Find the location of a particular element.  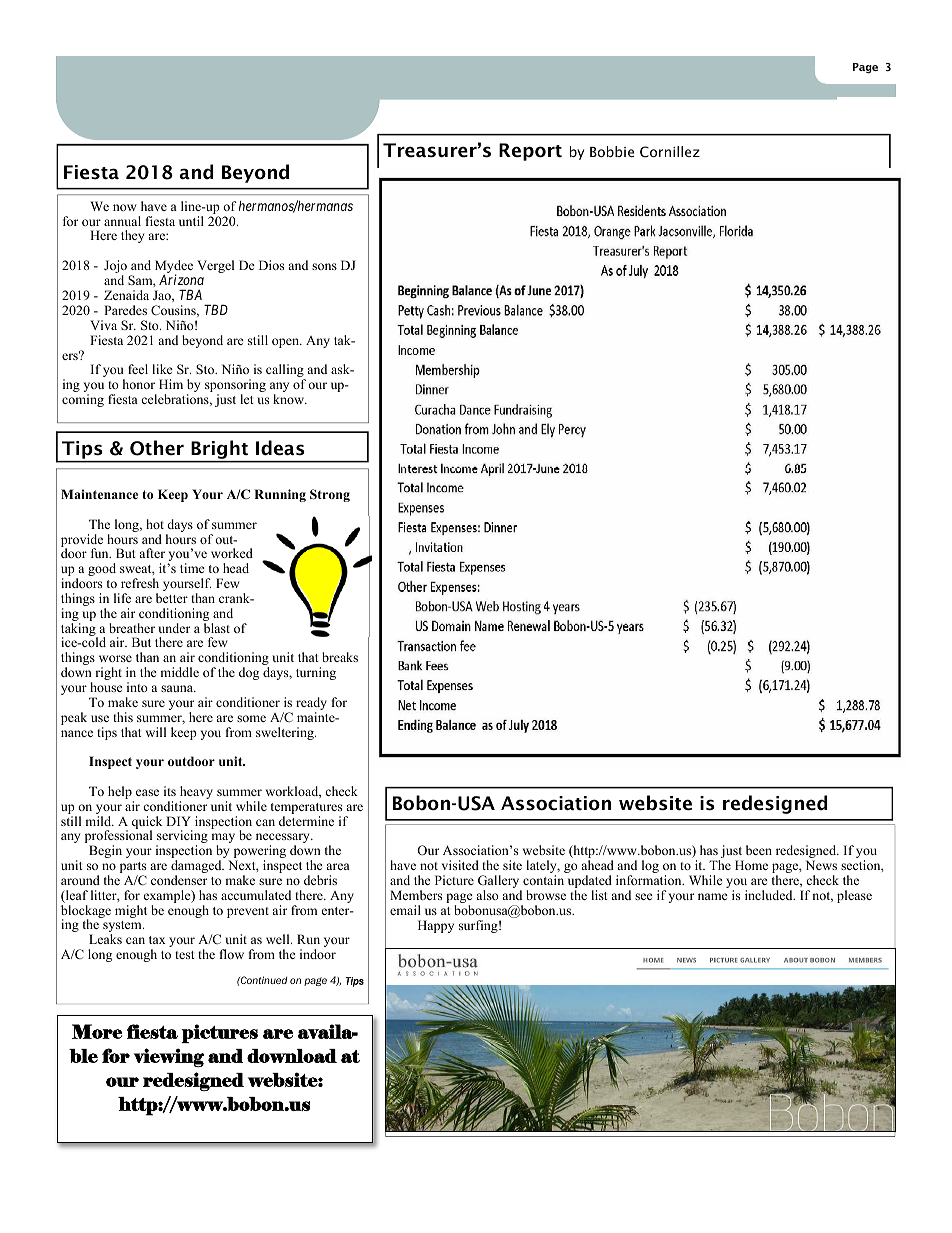

been is located at coordinates (759, 850).
